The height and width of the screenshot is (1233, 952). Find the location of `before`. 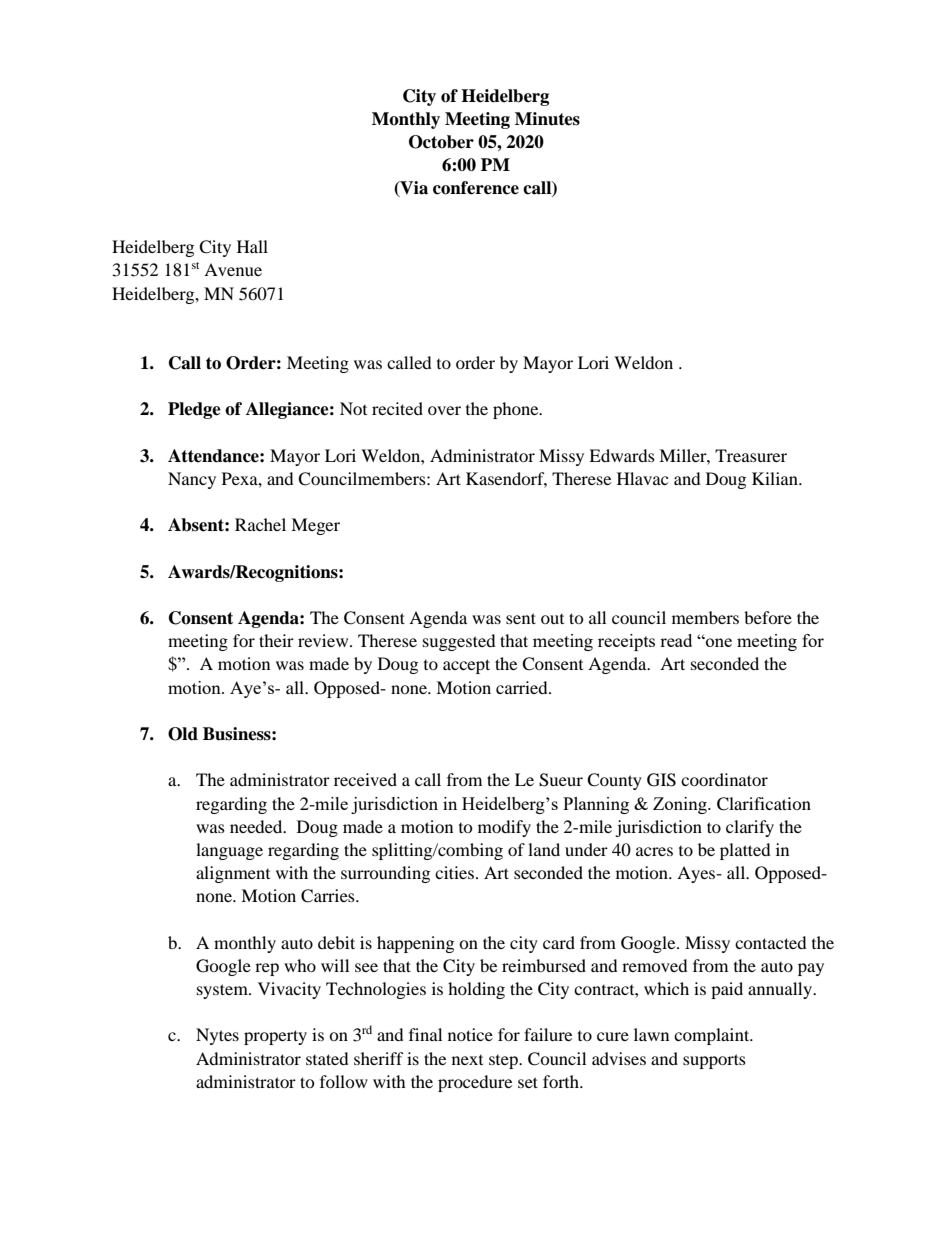

before is located at coordinates (768, 617).
